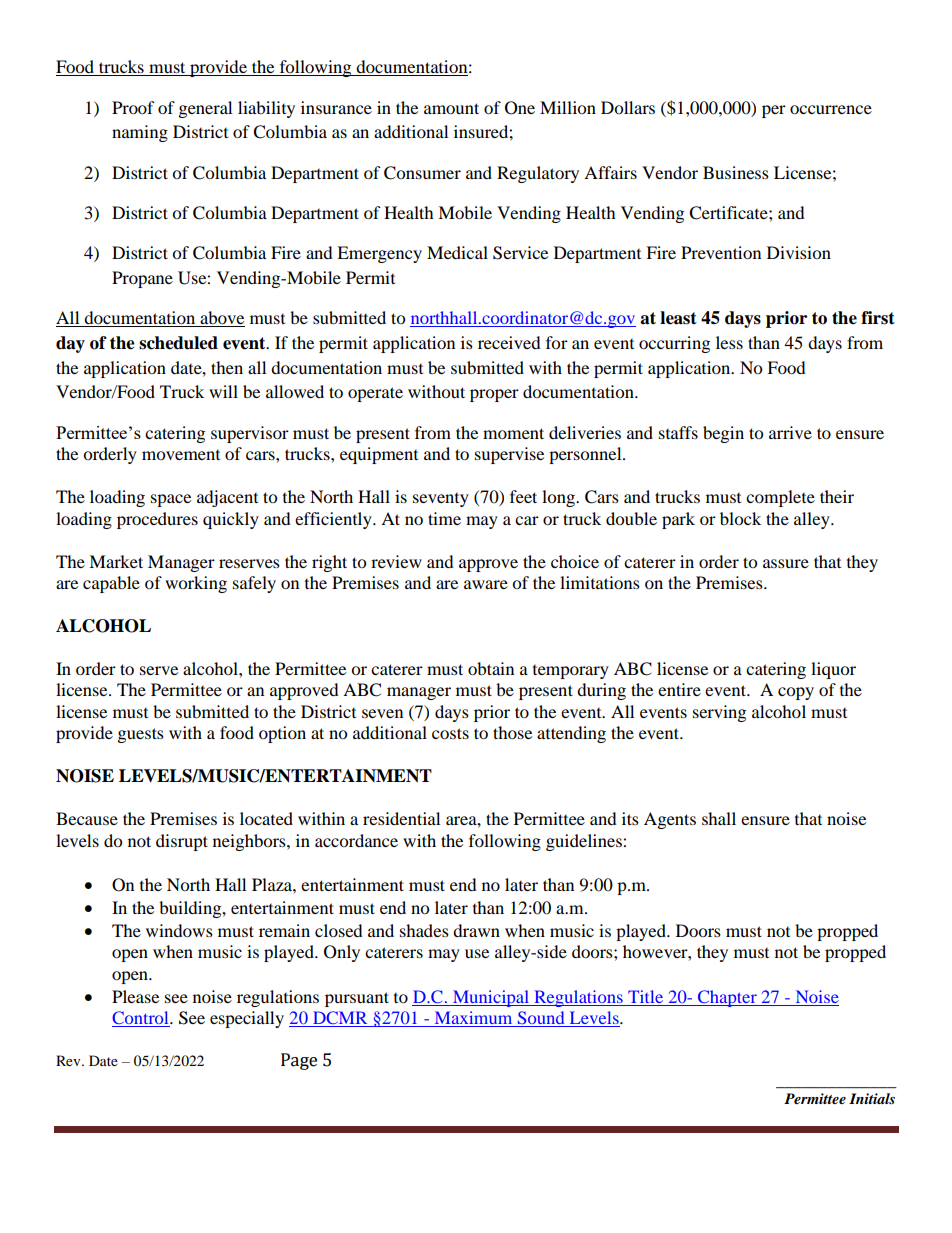 Image resolution: width=952 pixels, height=1233 pixels. Describe the element at coordinates (473, 1019) in the image. I see `Maximum` at that location.
